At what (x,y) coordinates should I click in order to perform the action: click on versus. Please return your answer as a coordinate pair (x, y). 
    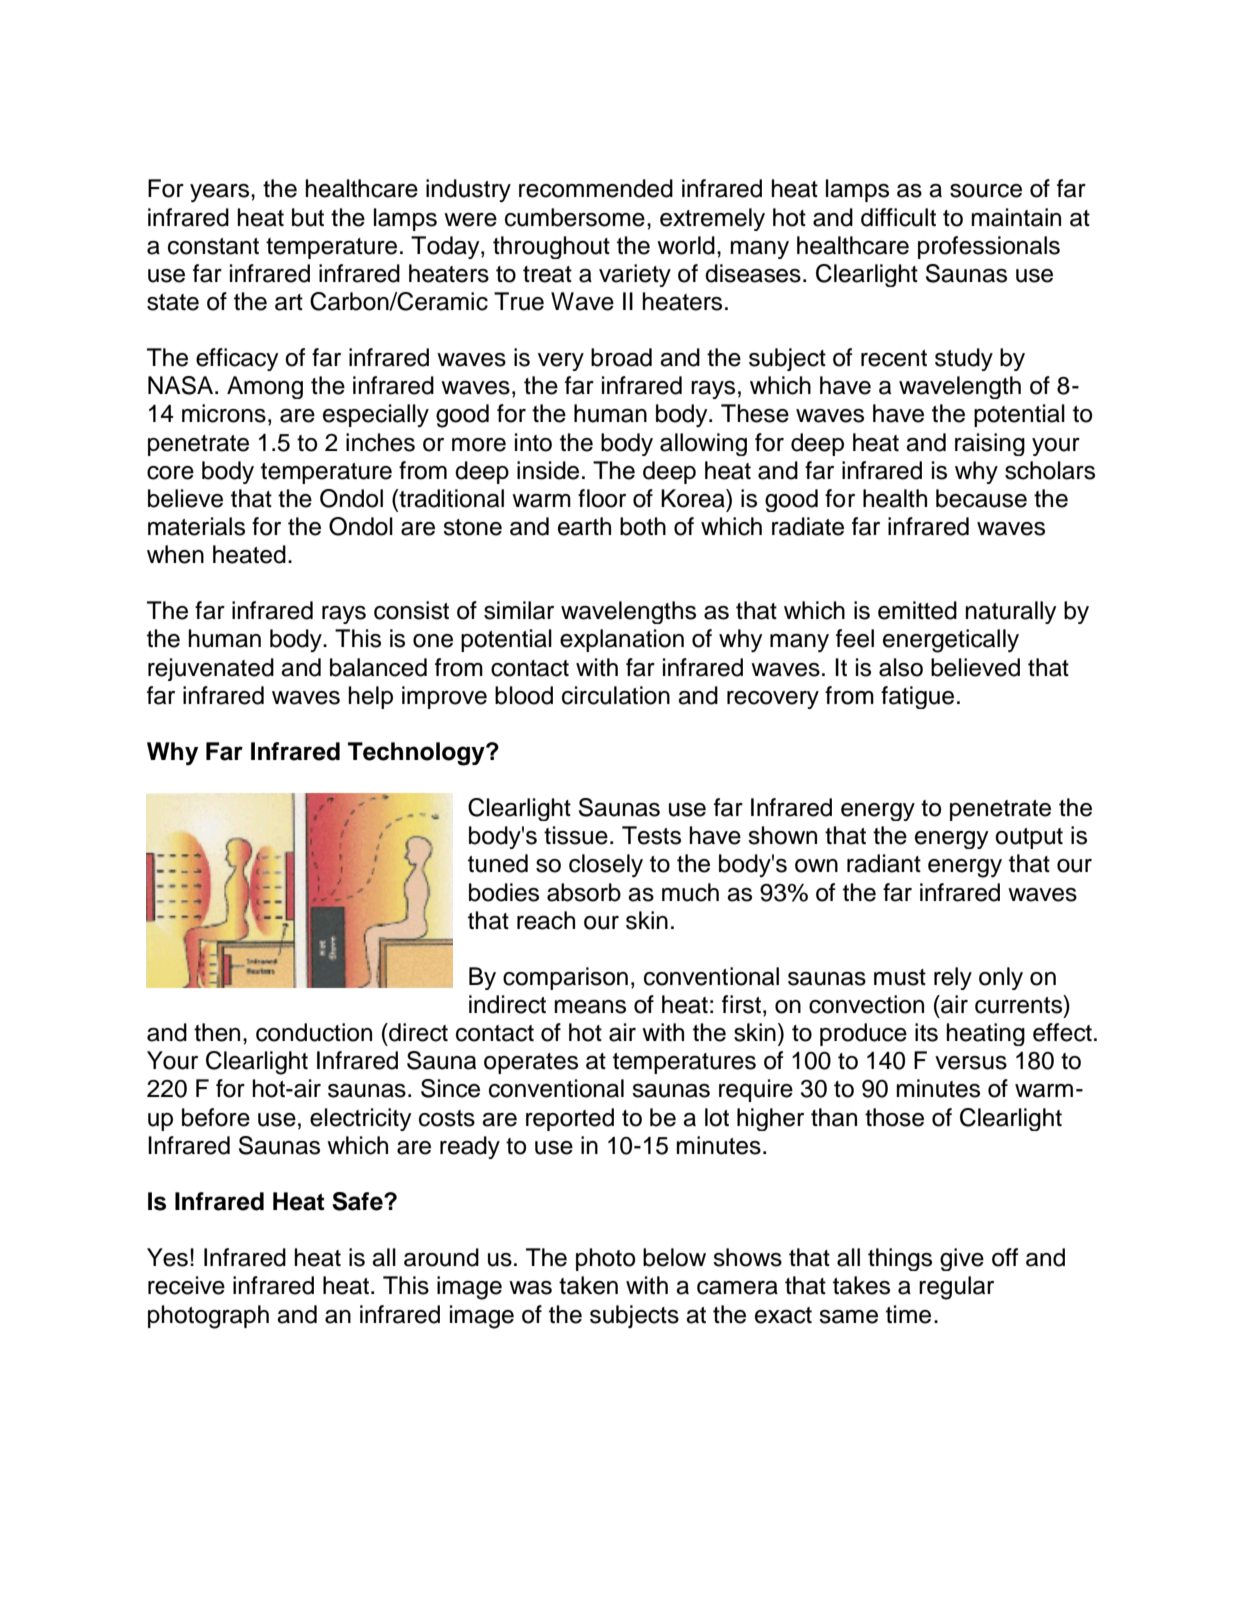
    Looking at the image, I should click on (971, 1063).
